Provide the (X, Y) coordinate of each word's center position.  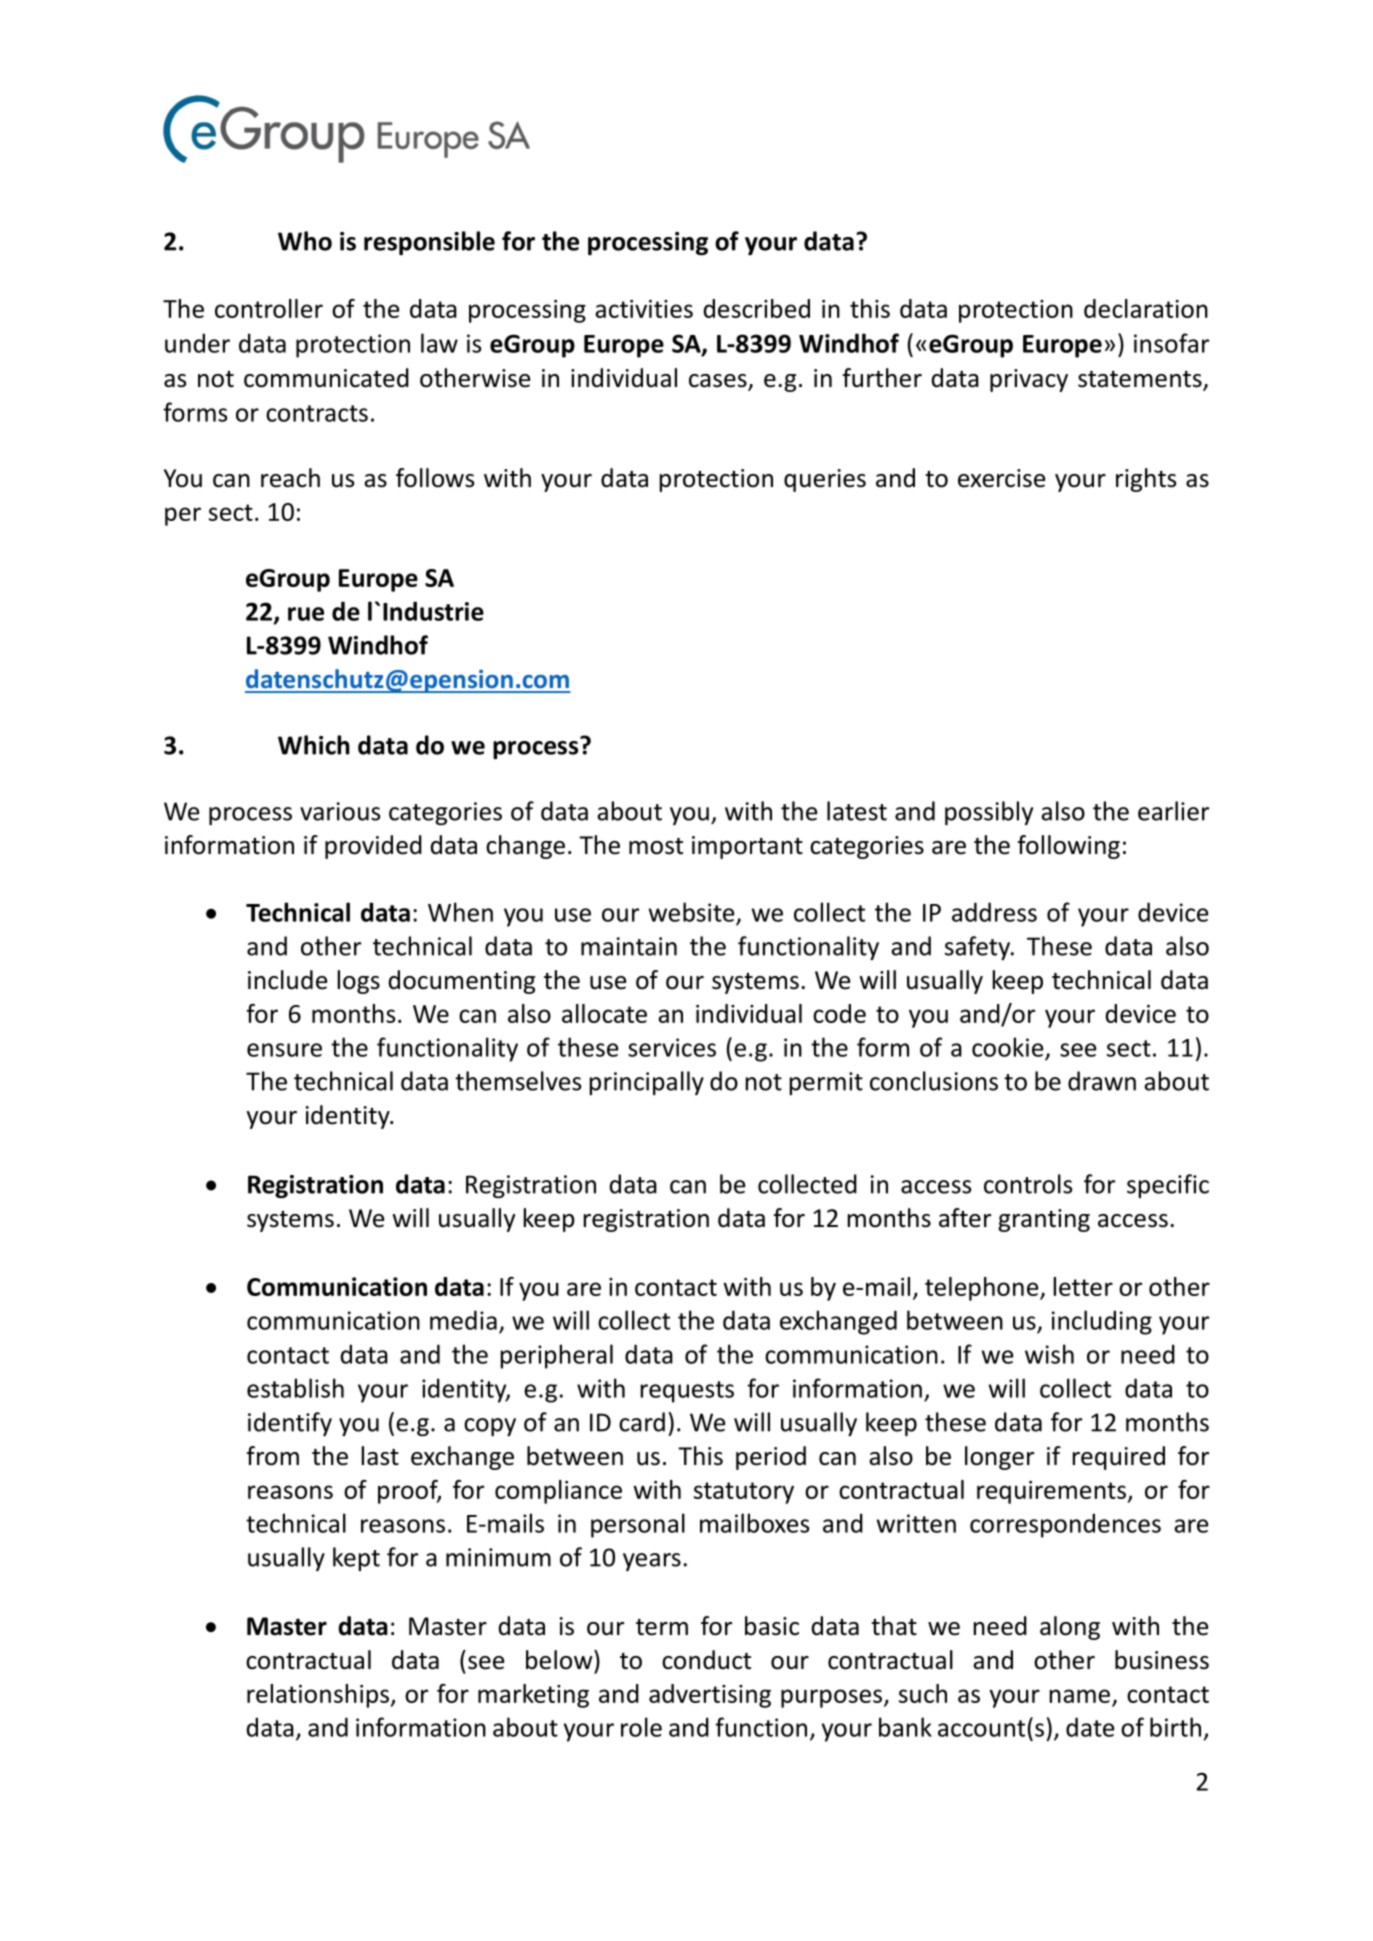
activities (644, 309)
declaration (1146, 308)
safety (979, 948)
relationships (319, 1696)
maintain (629, 946)
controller (269, 308)
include (287, 980)
